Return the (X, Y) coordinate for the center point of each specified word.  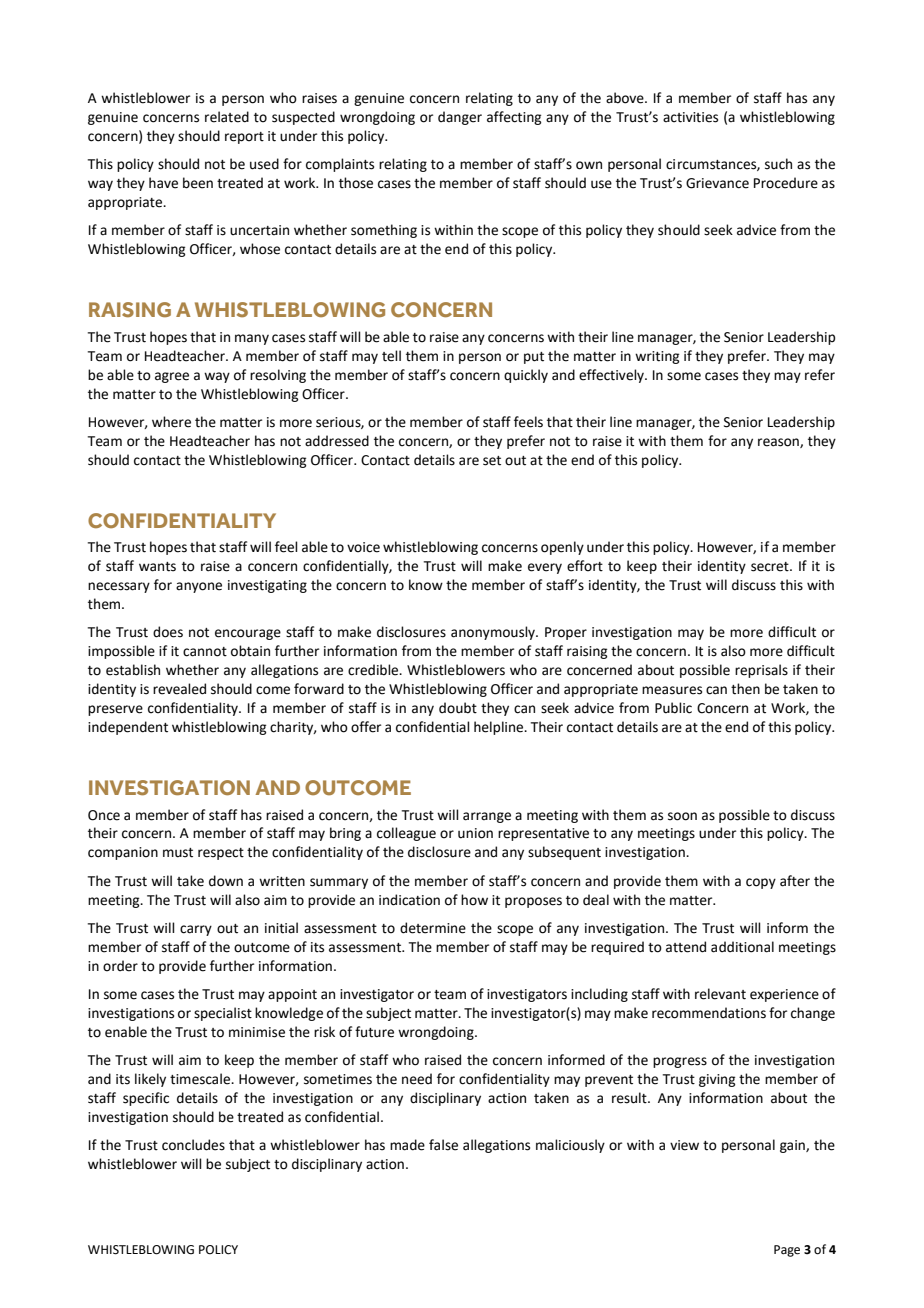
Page (787, 1251)
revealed (179, 689)
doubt (458, 708)
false (443, 1145)
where (171, 422)
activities (690, 117)
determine (433, 928)
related (227, 117)
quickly (526, 376)
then (745, 689)
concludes (193, 1145)
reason (779, 443)
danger (460, 118)
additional (742, 947)
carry (196, 930)
